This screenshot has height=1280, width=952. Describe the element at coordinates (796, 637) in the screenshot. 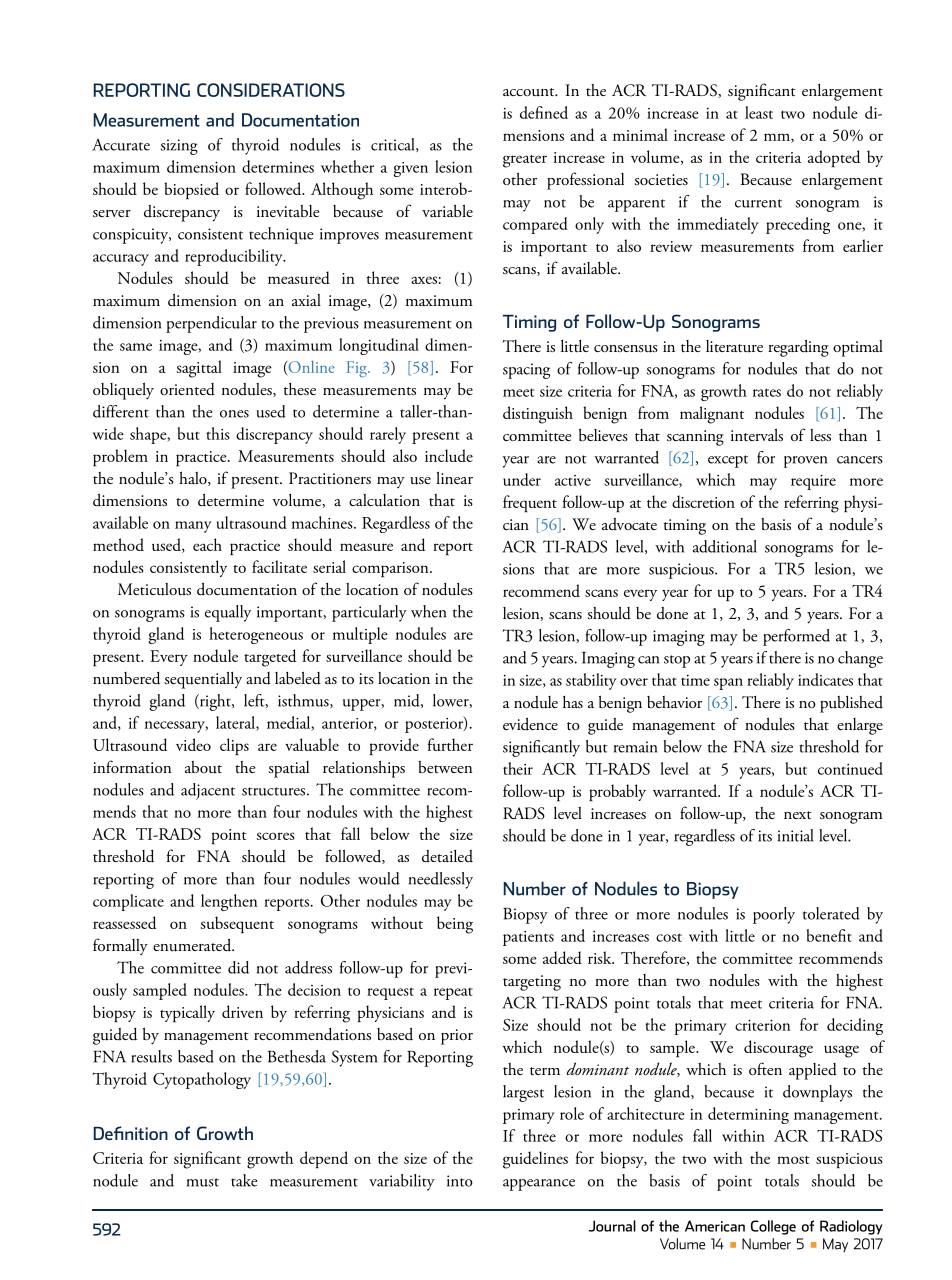

I see `performed` at that location.
